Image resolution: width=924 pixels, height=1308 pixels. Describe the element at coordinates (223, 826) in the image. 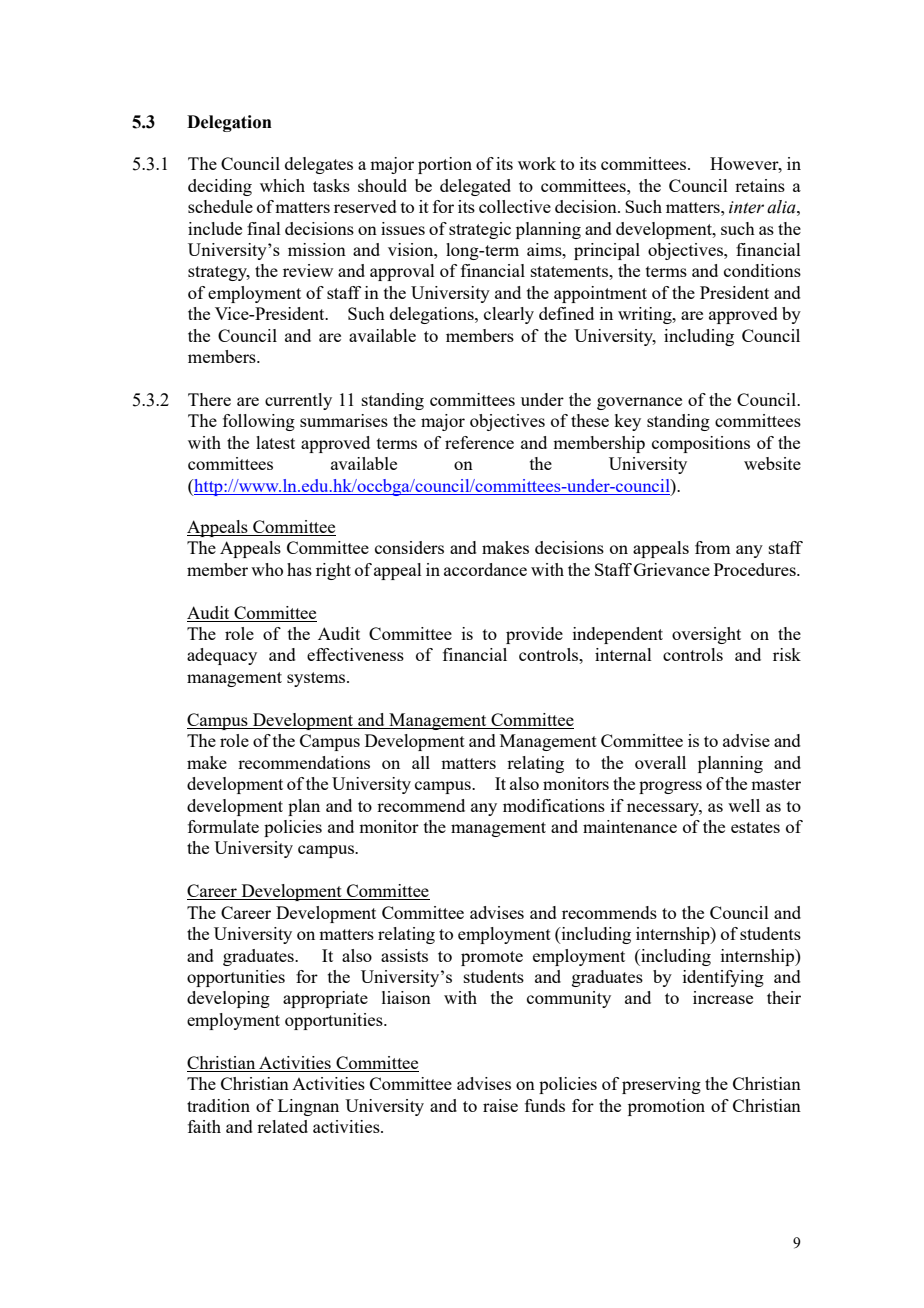

I see `formulate` at that location.
